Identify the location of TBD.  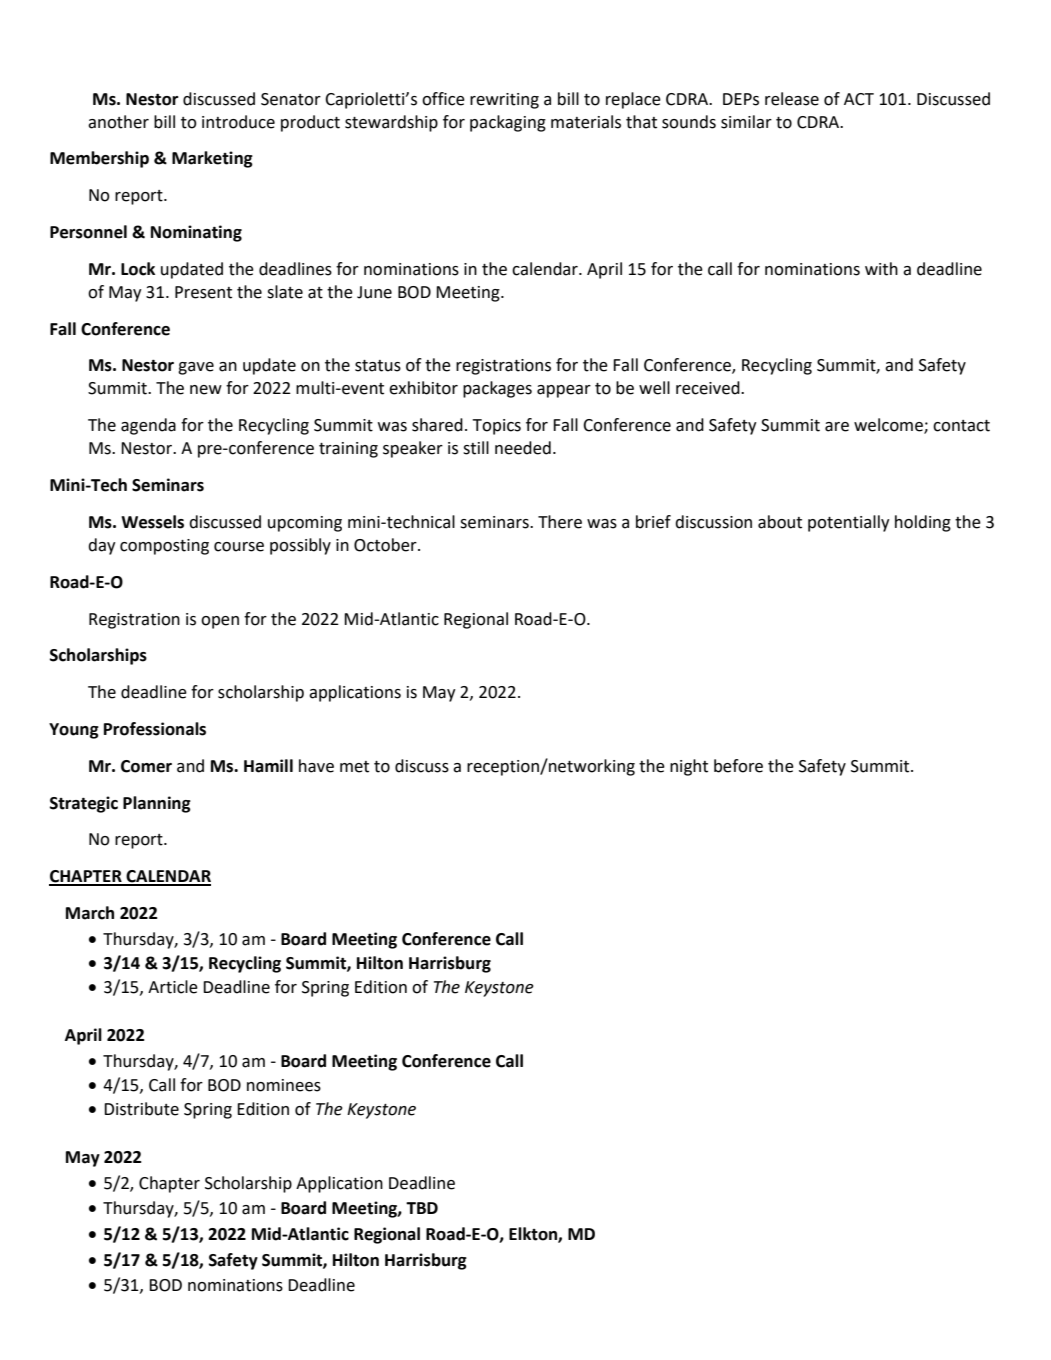
(422, 1208).
